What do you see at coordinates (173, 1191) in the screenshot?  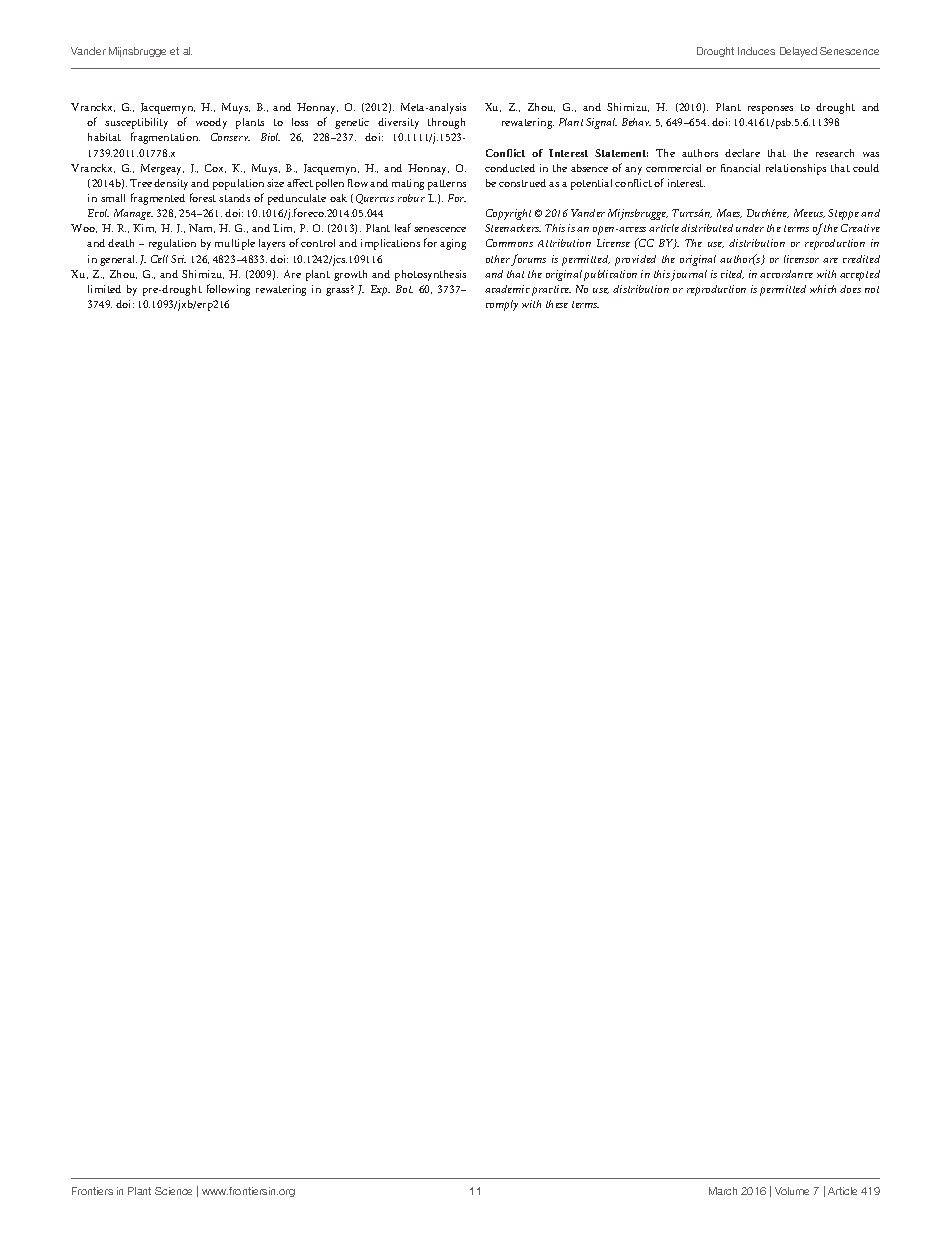 I see `Science` at bounding box center [173, 1191].
